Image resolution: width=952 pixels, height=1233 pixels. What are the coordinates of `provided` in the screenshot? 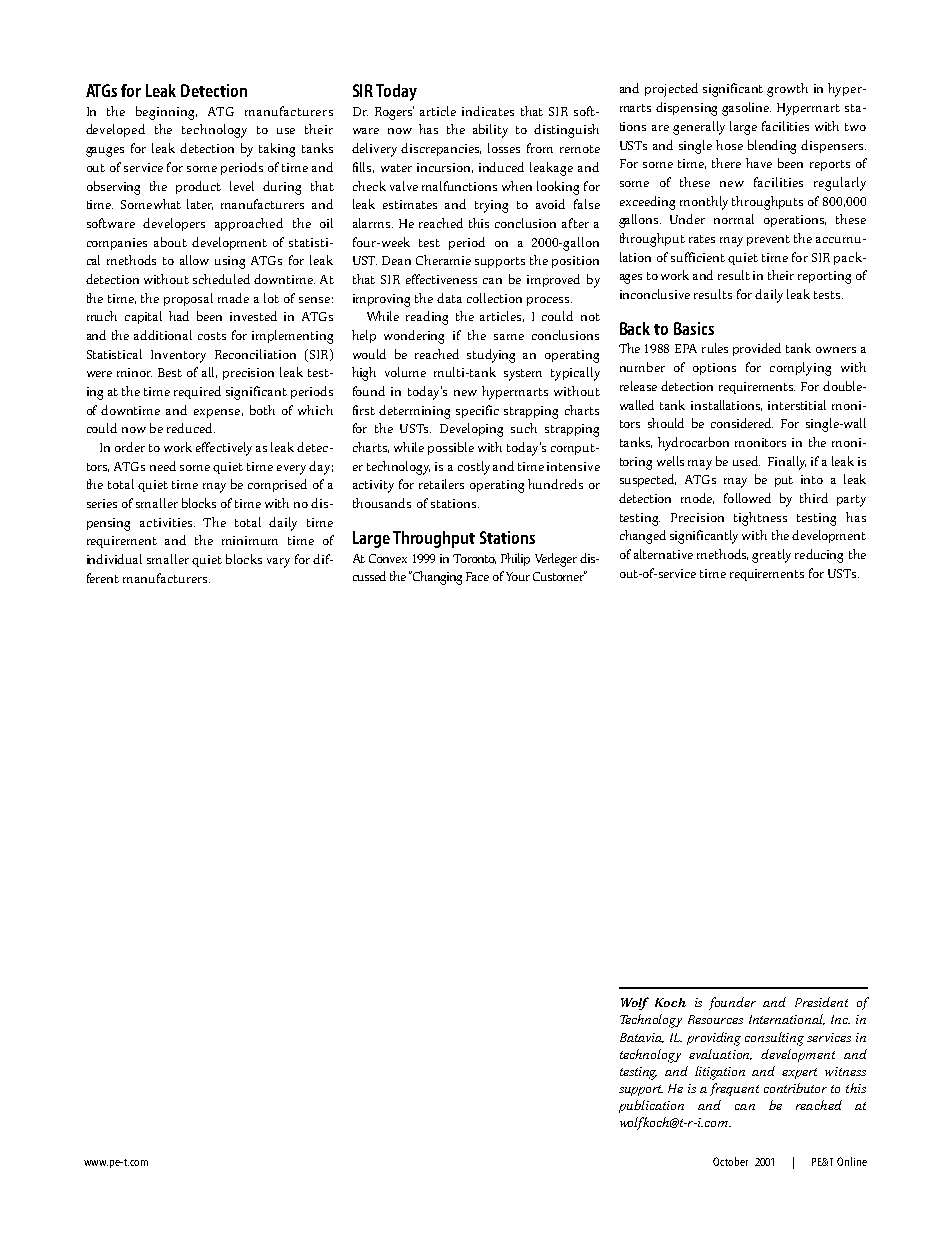 It's located at (757, 349).
